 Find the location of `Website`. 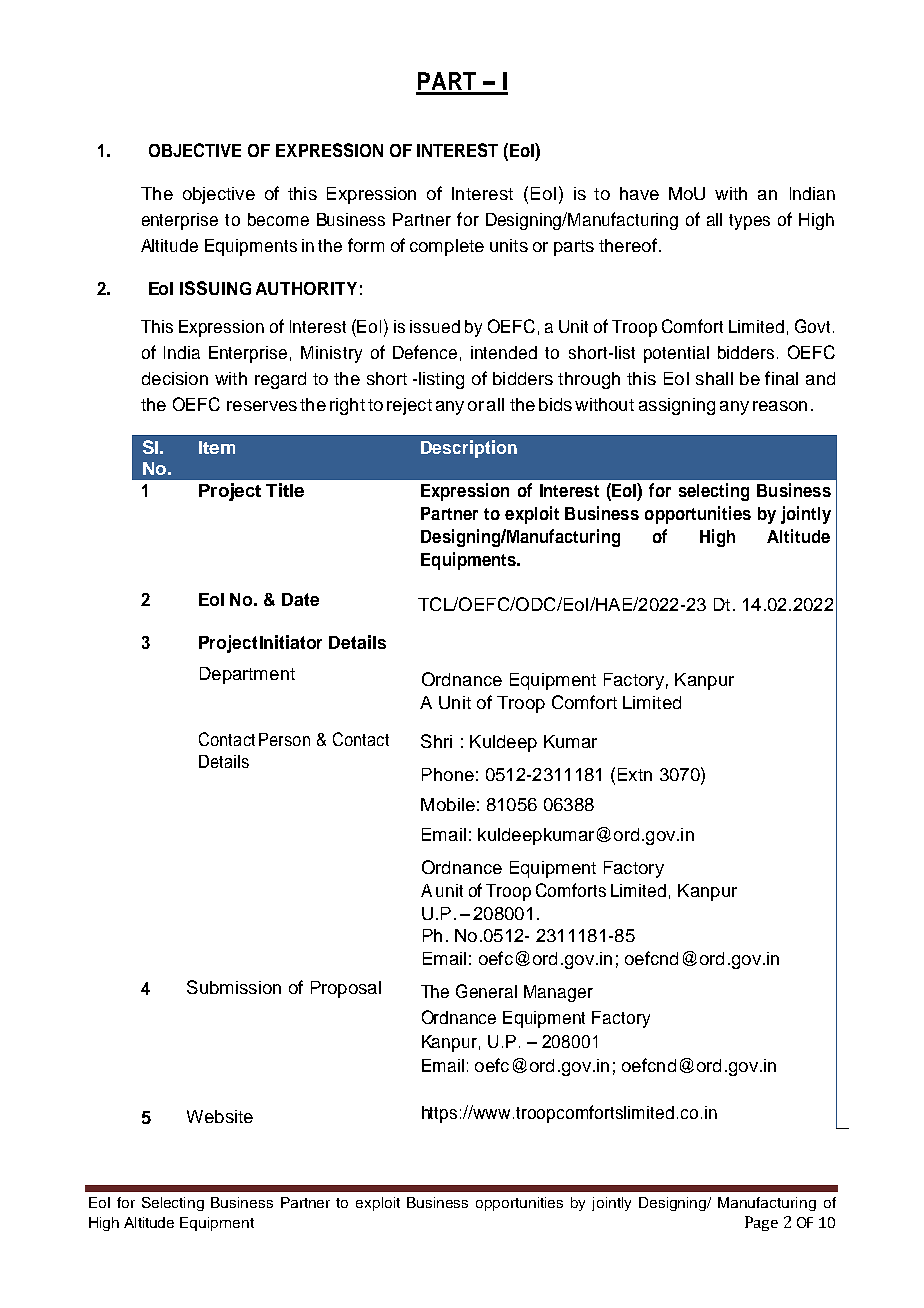

Website is located at coordinates (220, 1116).
